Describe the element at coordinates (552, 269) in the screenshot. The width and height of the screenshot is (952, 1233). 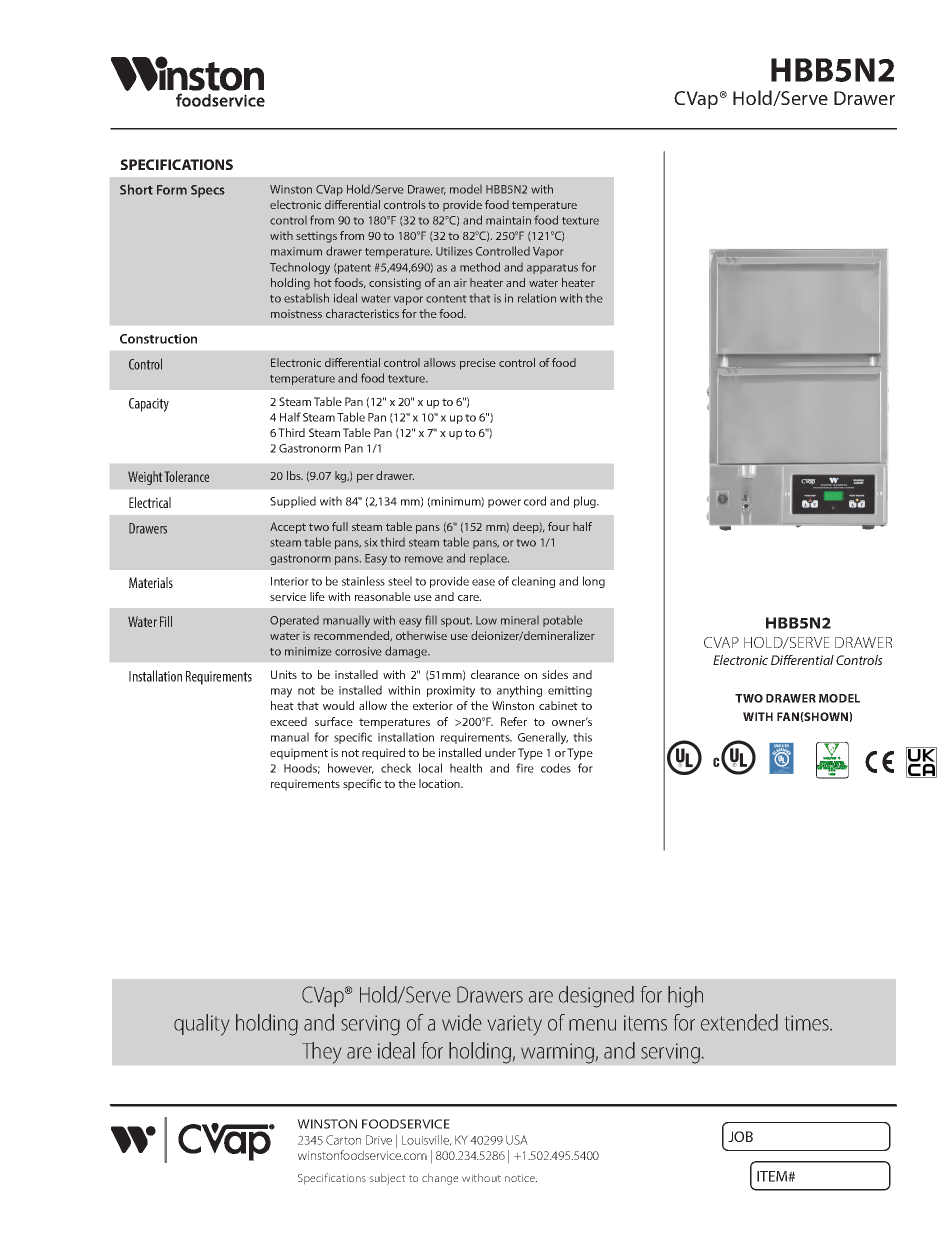
I see `apparatus` at that location.
